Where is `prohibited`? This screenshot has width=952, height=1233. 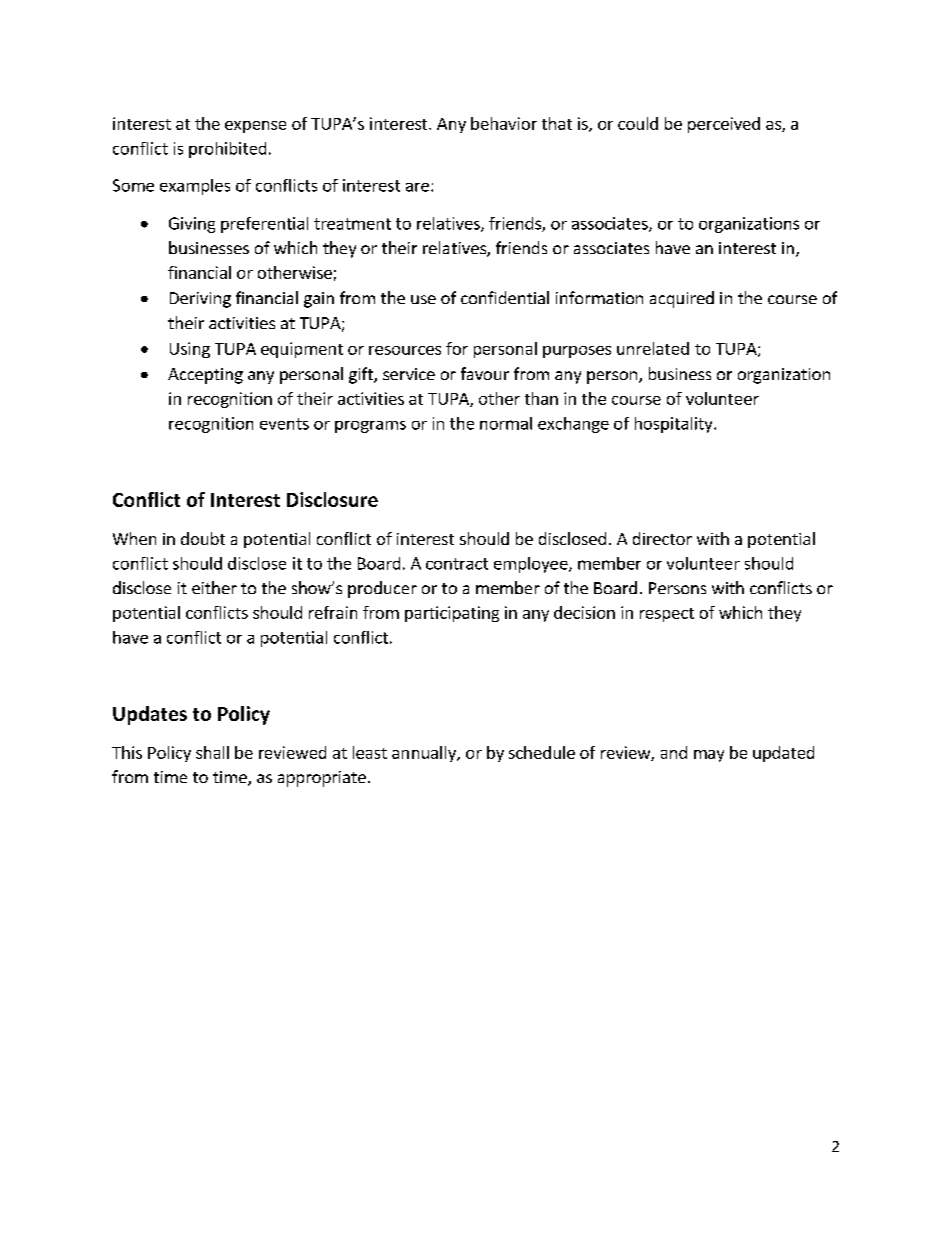
prohibited is located at coordinates (227, 150).
